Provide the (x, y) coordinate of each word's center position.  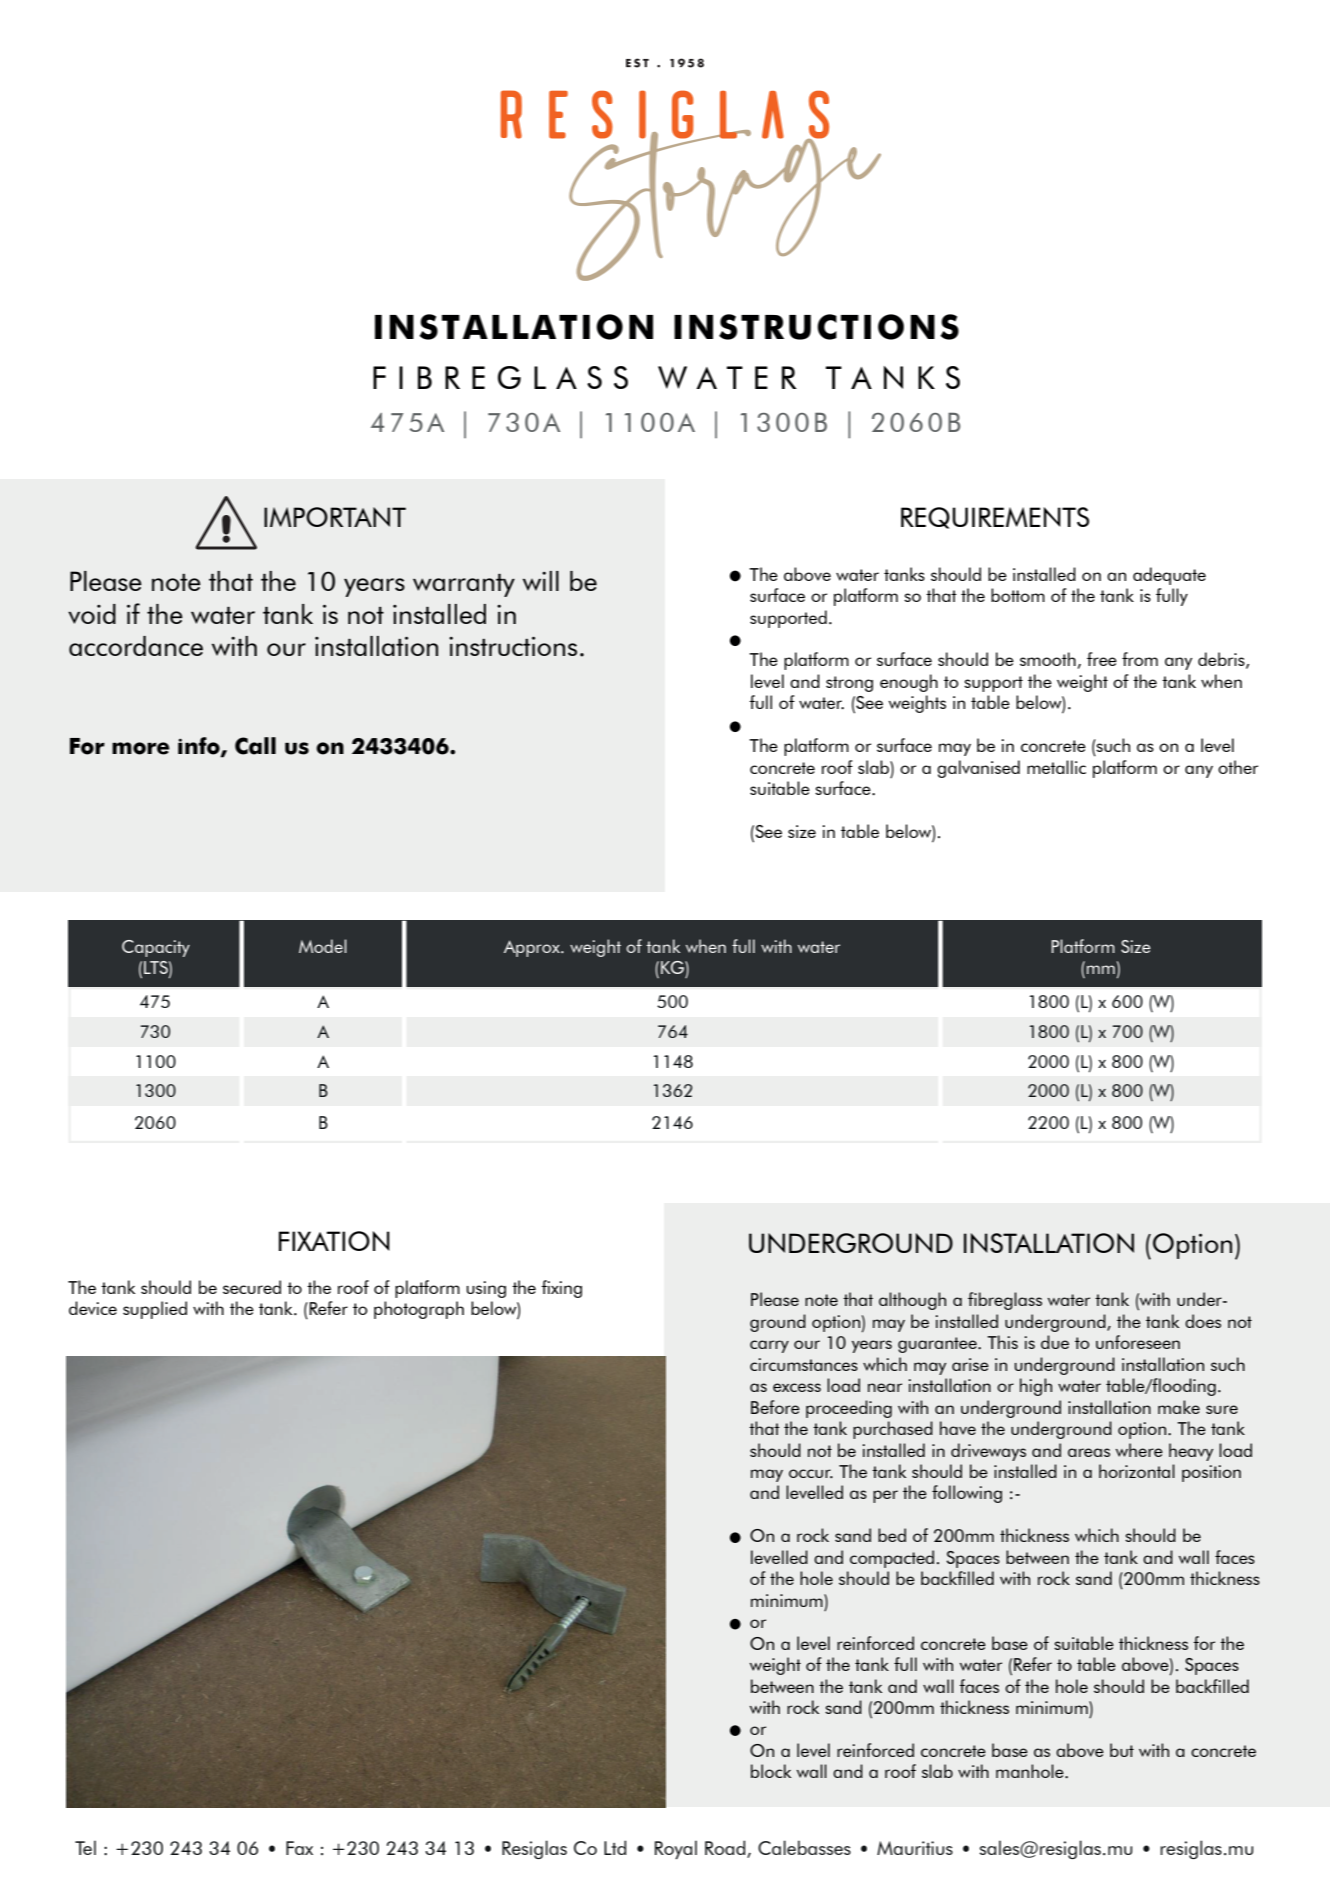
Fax (299, 1848)
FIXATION (334, 1241)
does (1203, 1321)
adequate (1169, 576)
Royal (676, 1849)
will (541, 581)
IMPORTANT (335, 517)
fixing (561, 1289)
